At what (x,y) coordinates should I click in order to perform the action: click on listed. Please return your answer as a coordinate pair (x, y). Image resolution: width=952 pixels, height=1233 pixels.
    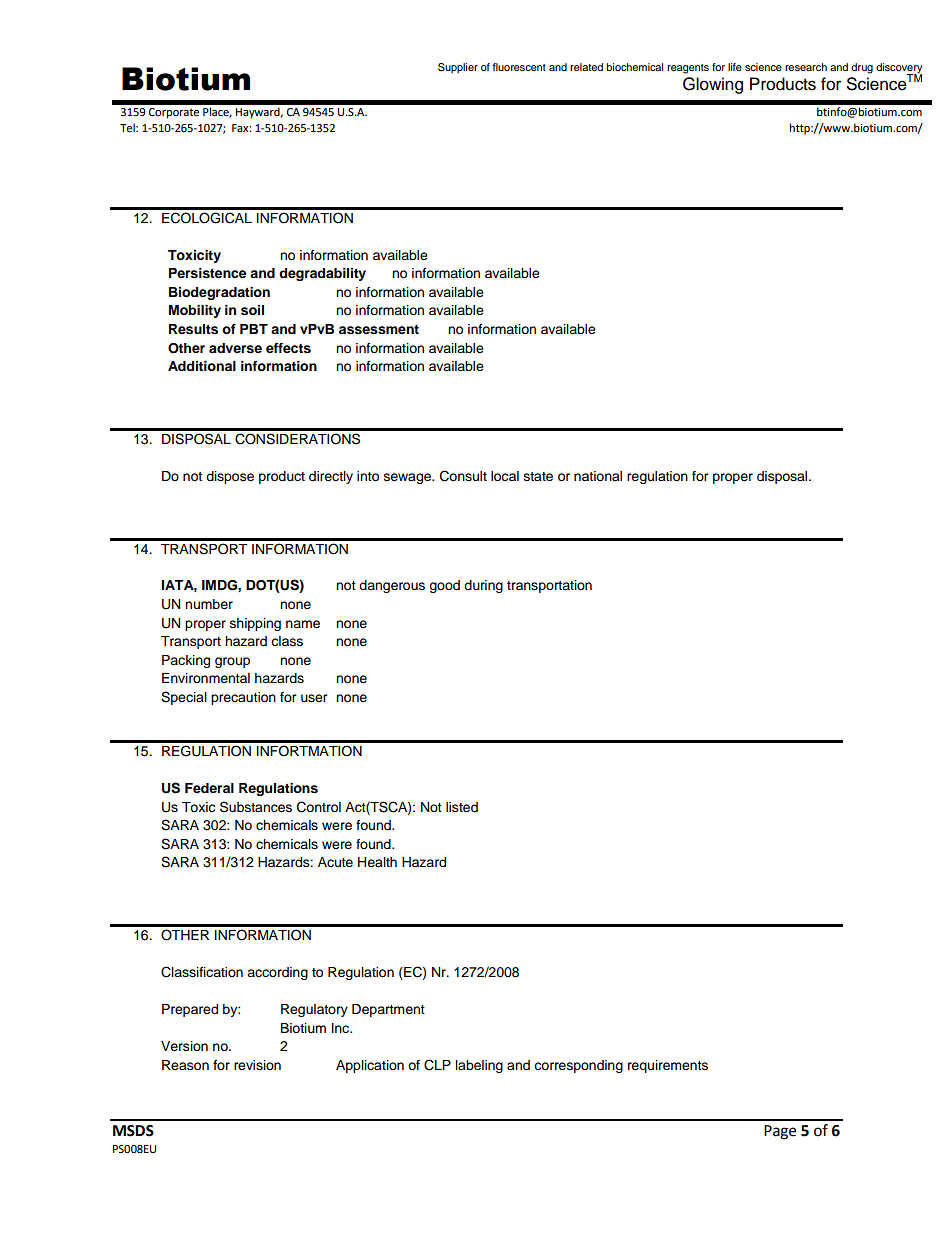
    Looking at the image, I should click on (462, 807).
